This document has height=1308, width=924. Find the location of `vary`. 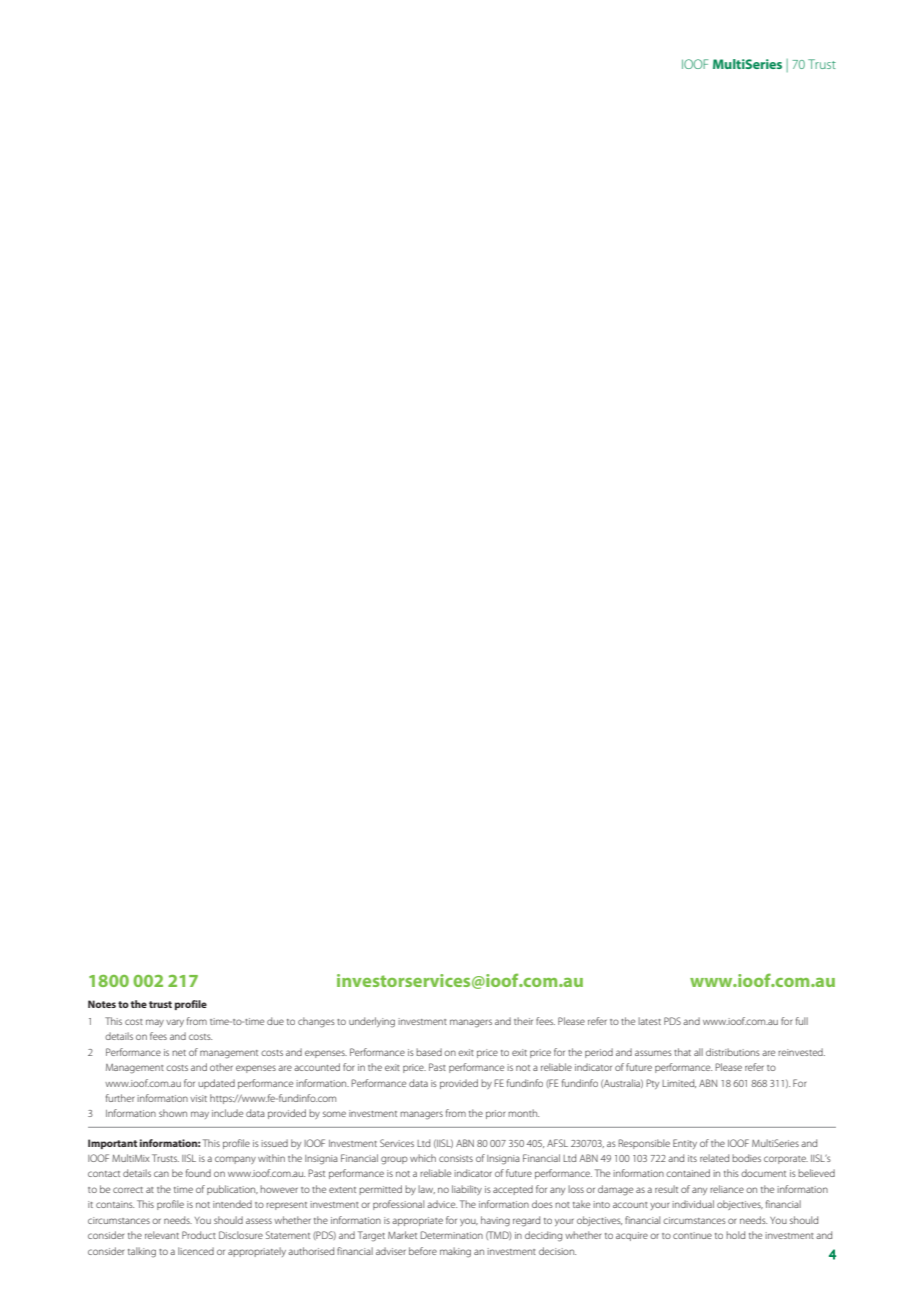

vary is located at coordinates (175, 1023).
